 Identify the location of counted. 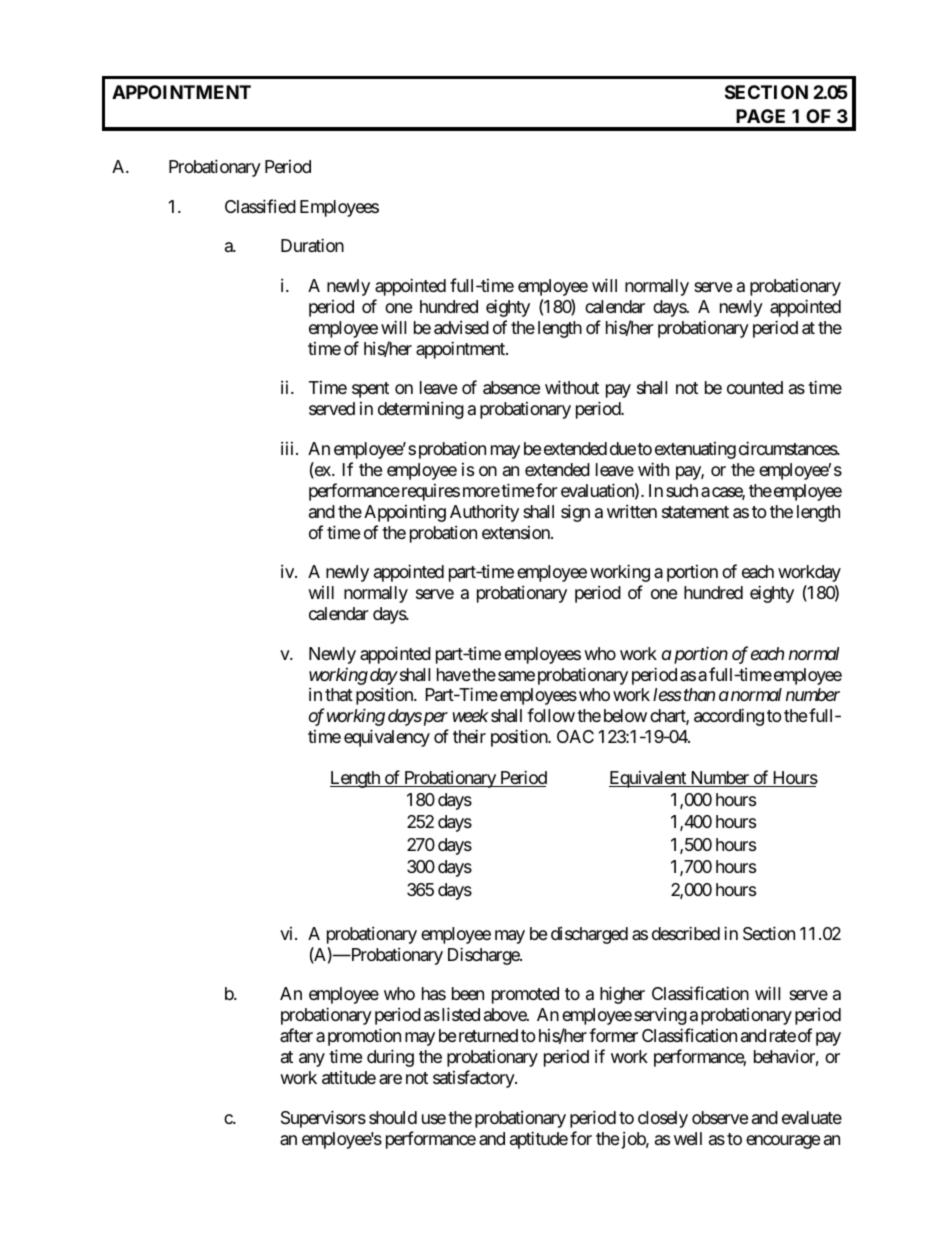
(755, 387).
